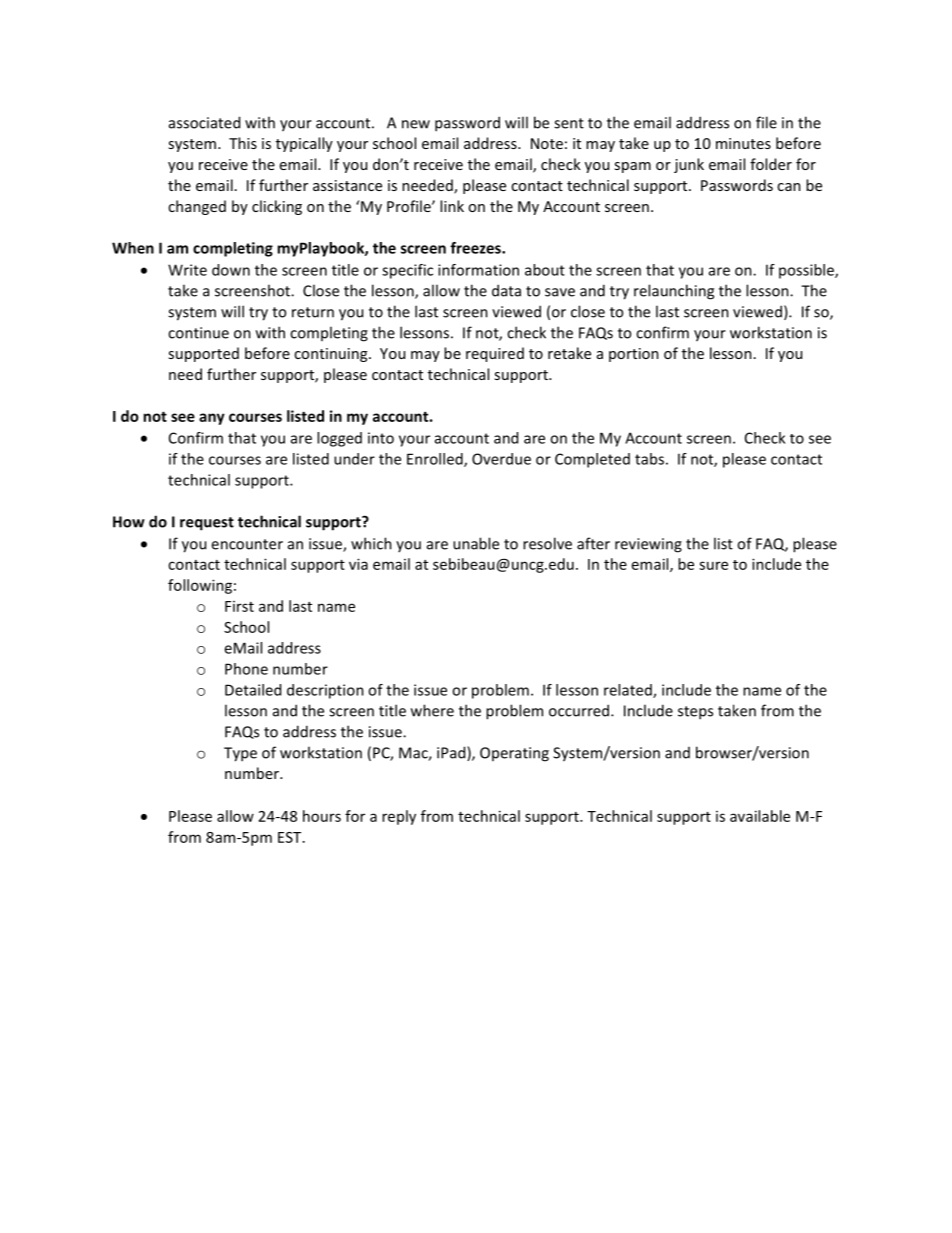 Image resolution: width=952 pixels, height=1233 pixels. I want to click on Type, so click(240, 754).
